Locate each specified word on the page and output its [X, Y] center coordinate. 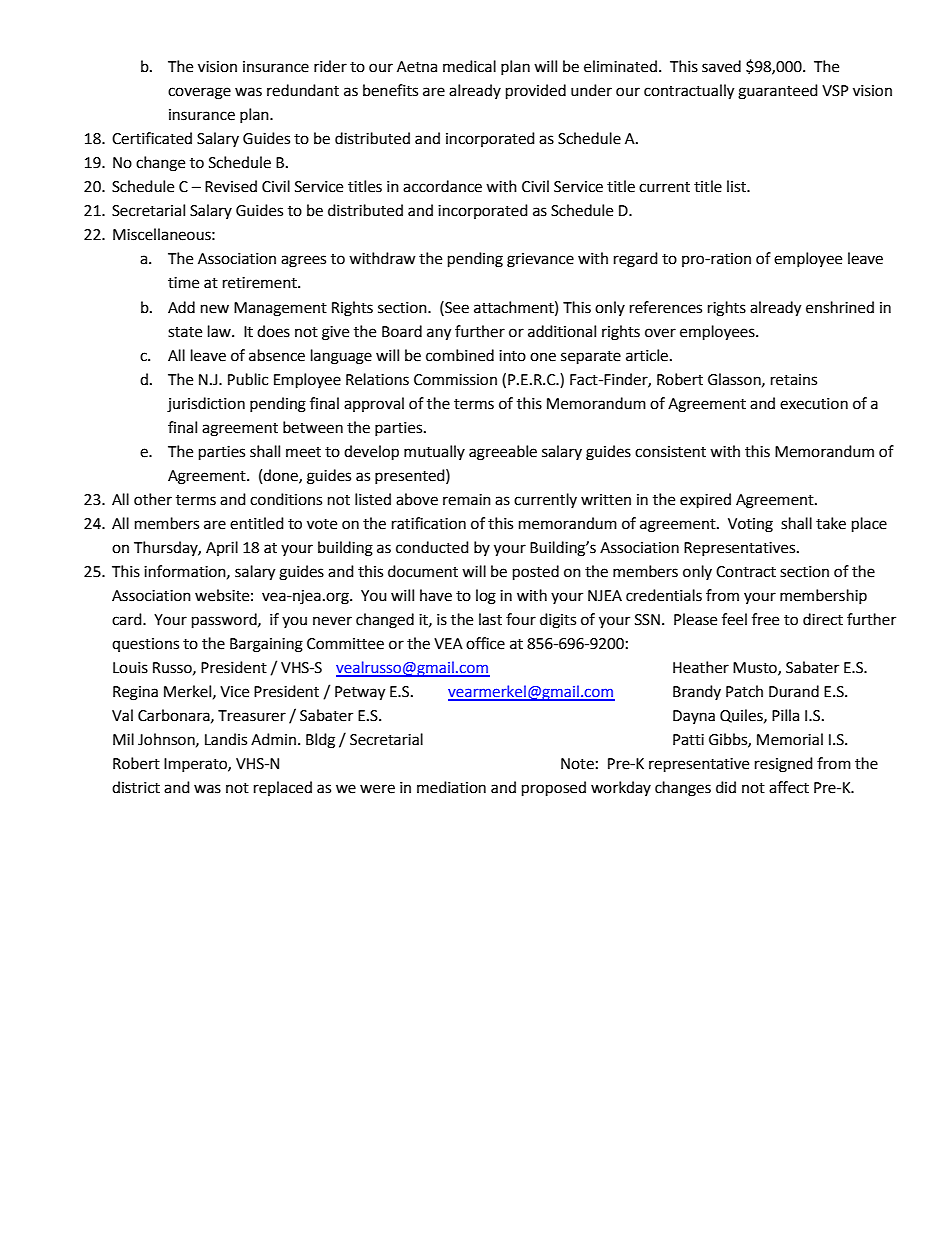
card [128, 619]
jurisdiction [206, 405]
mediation [451, 787]
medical [469, 66]
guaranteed [778, 92]
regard [636, 260]
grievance [540, 260]
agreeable [503, 453]
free [765, 619]
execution [814, 404]
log [486, 597]
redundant [303, 90]
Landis [226, 739]
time [183, 283]
